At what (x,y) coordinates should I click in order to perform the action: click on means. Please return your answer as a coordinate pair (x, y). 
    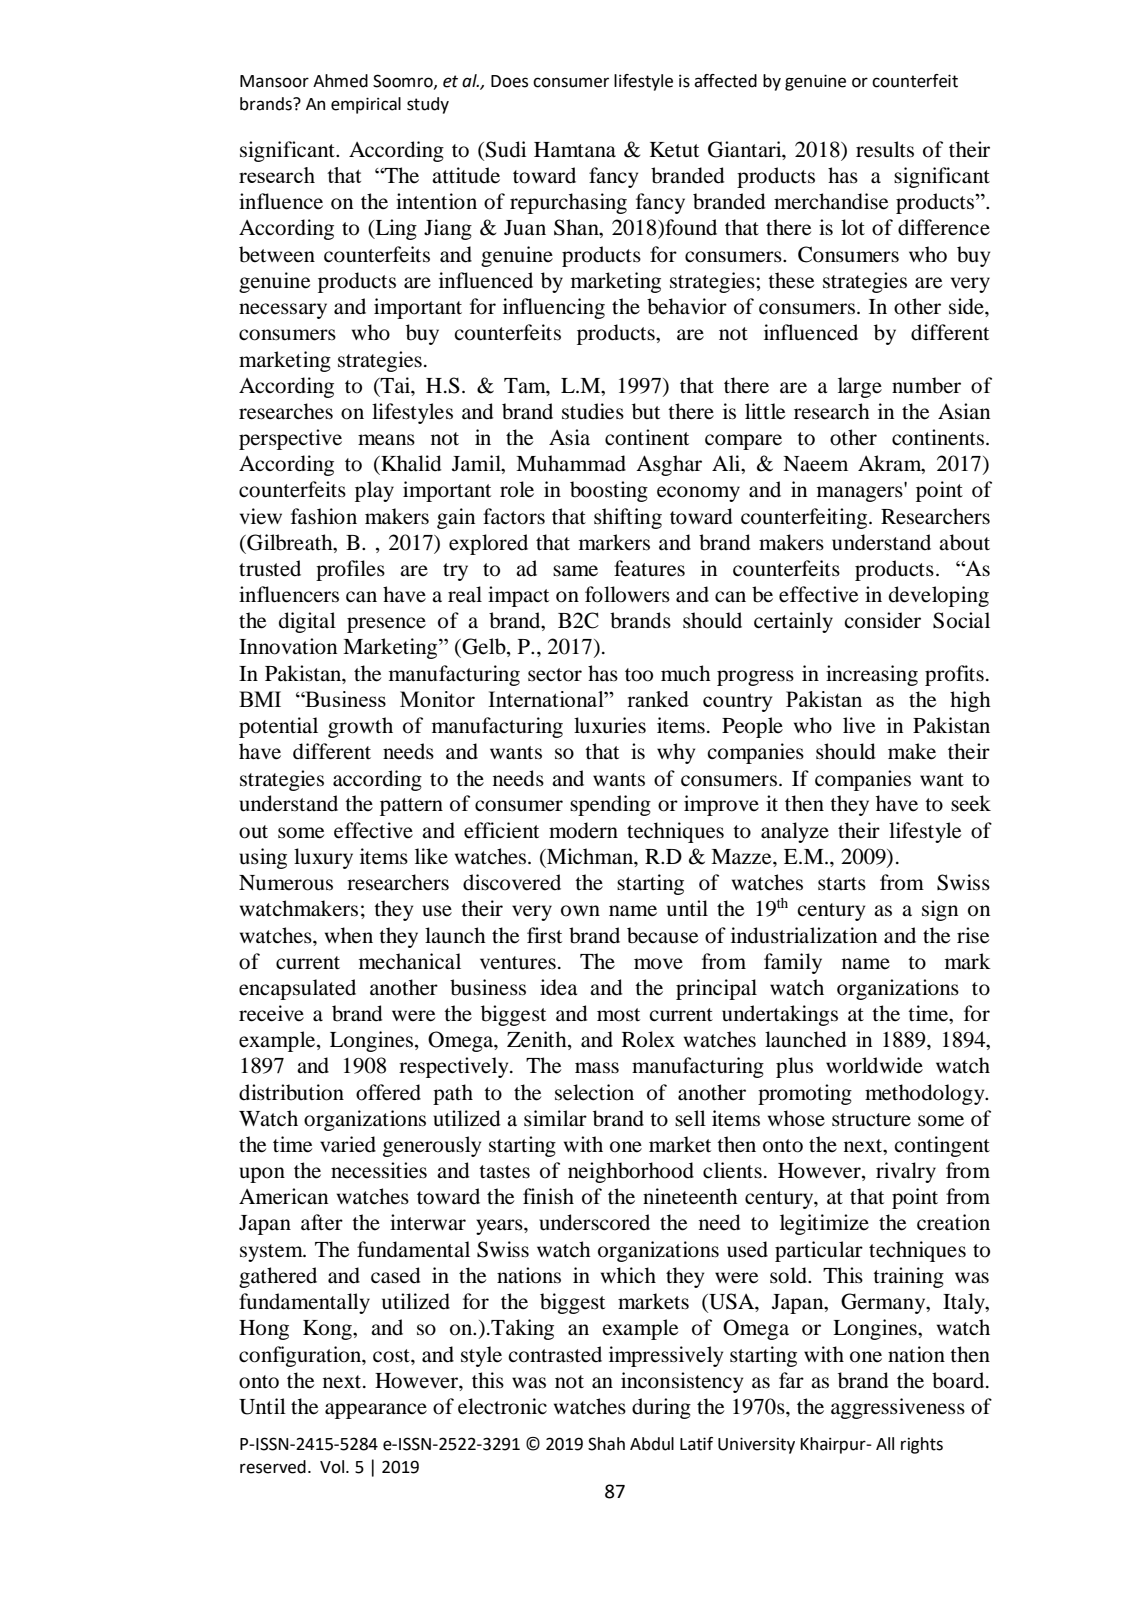
    Looking at the image, I should click on (386, 440).
